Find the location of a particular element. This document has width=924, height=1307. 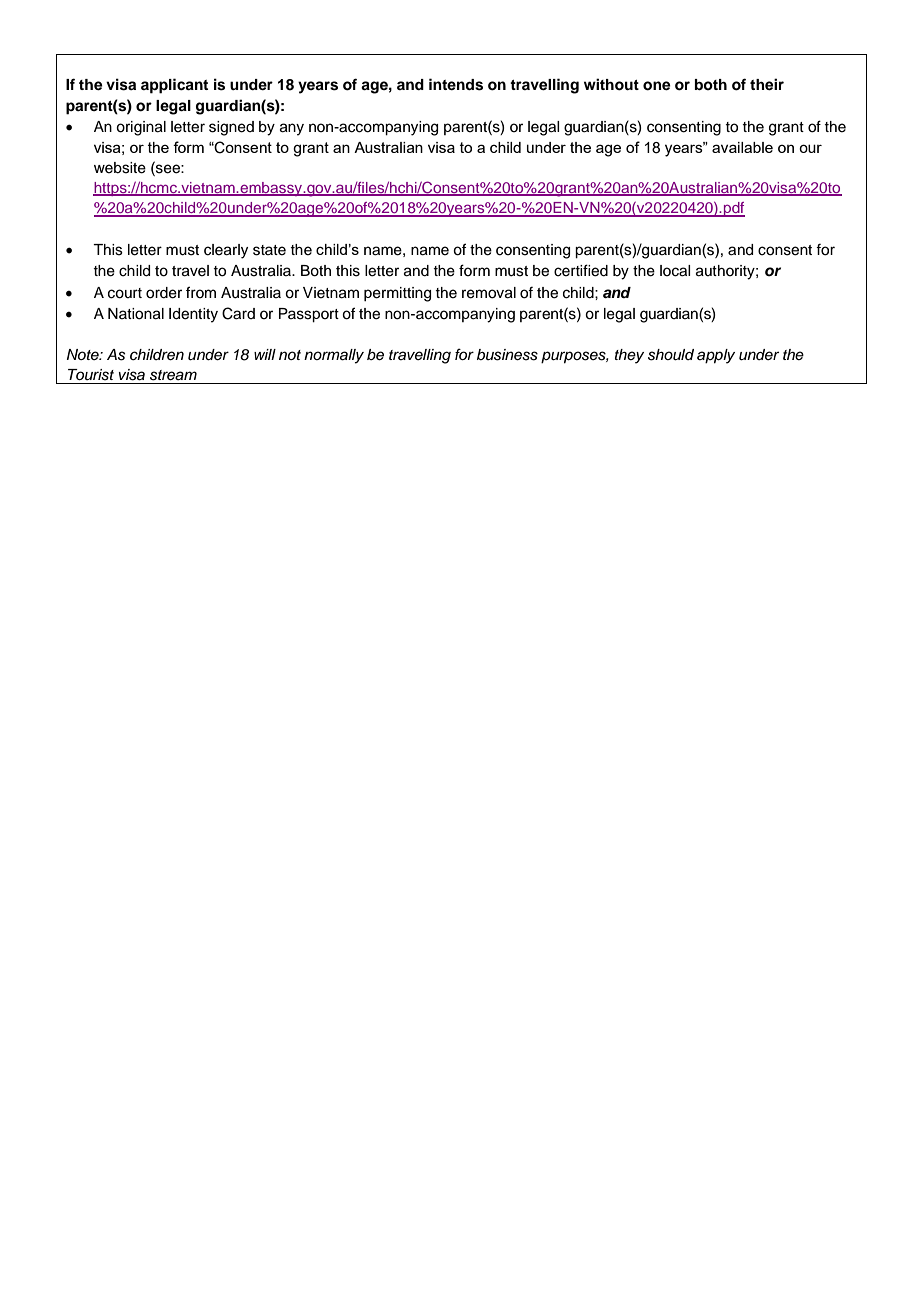

applicant is located at coordinates (174, 86).
